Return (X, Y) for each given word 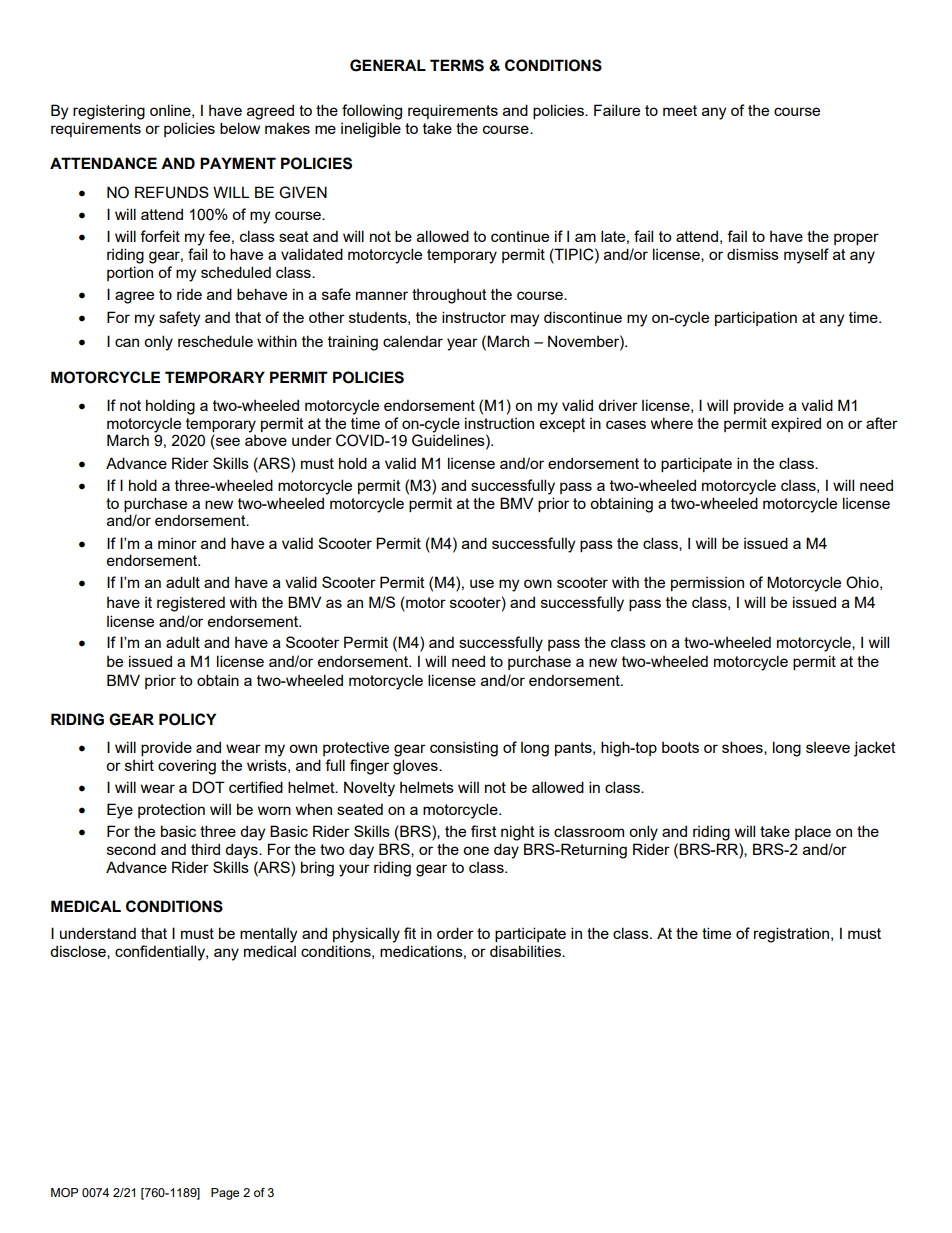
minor (177, 543)
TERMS (457, 65)
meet (680, 110)
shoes (743, 748)
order (455, 933)
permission (707, 584)
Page (225, 1194)
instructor (474, 317)
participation (756, 318)
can (127, 342)
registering (109, 112)
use (482, 583)
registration (793, 935)
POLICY (187, 719)
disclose (79, 952)
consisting (464, 749)
